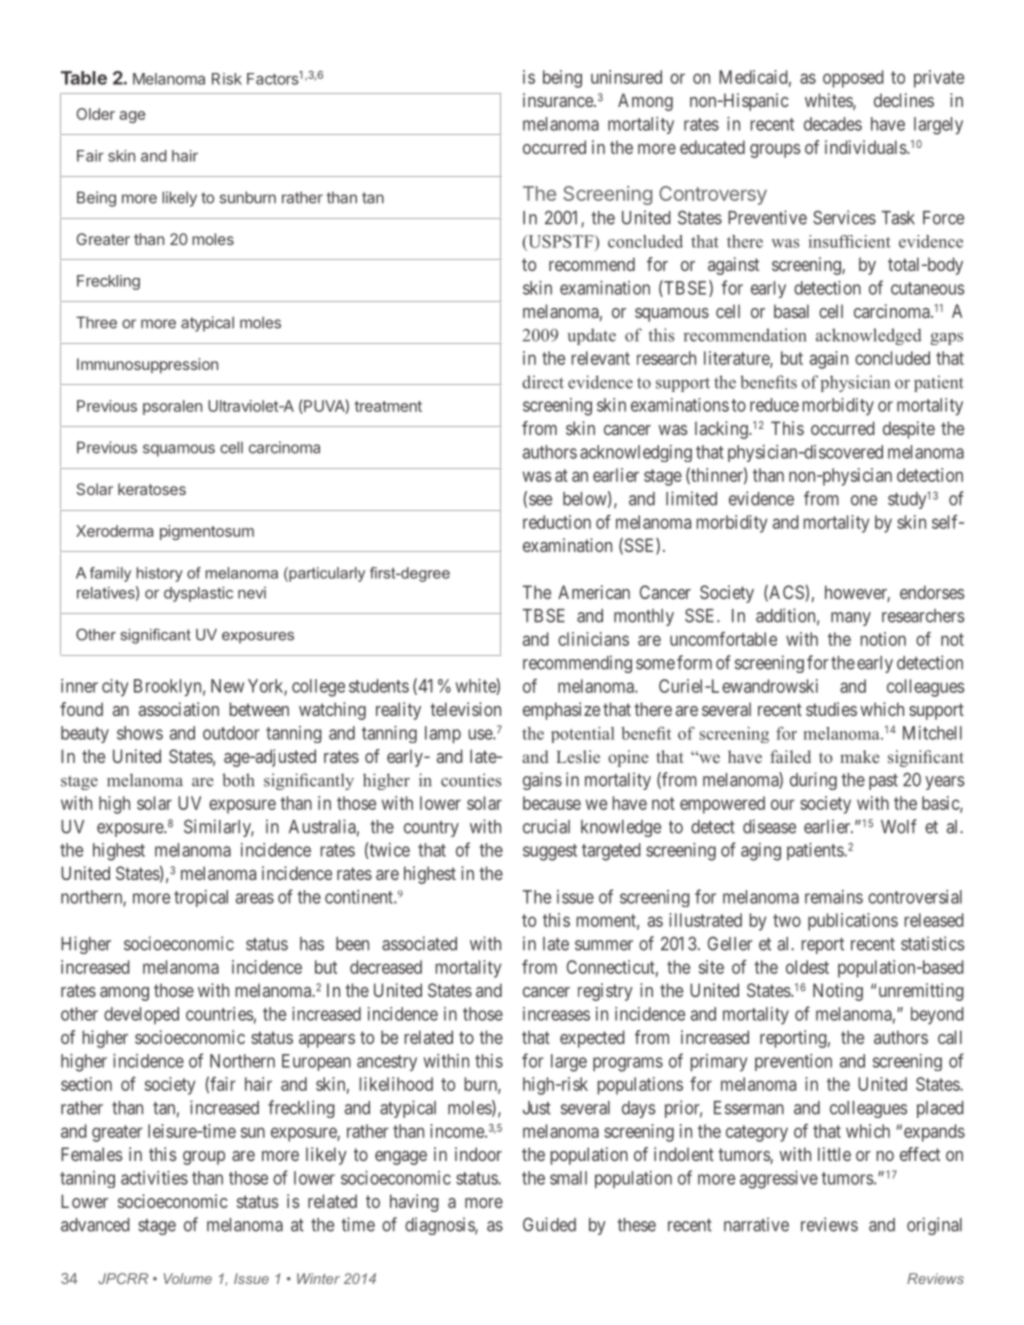  I want to click on tropical, so click(201, 898).
